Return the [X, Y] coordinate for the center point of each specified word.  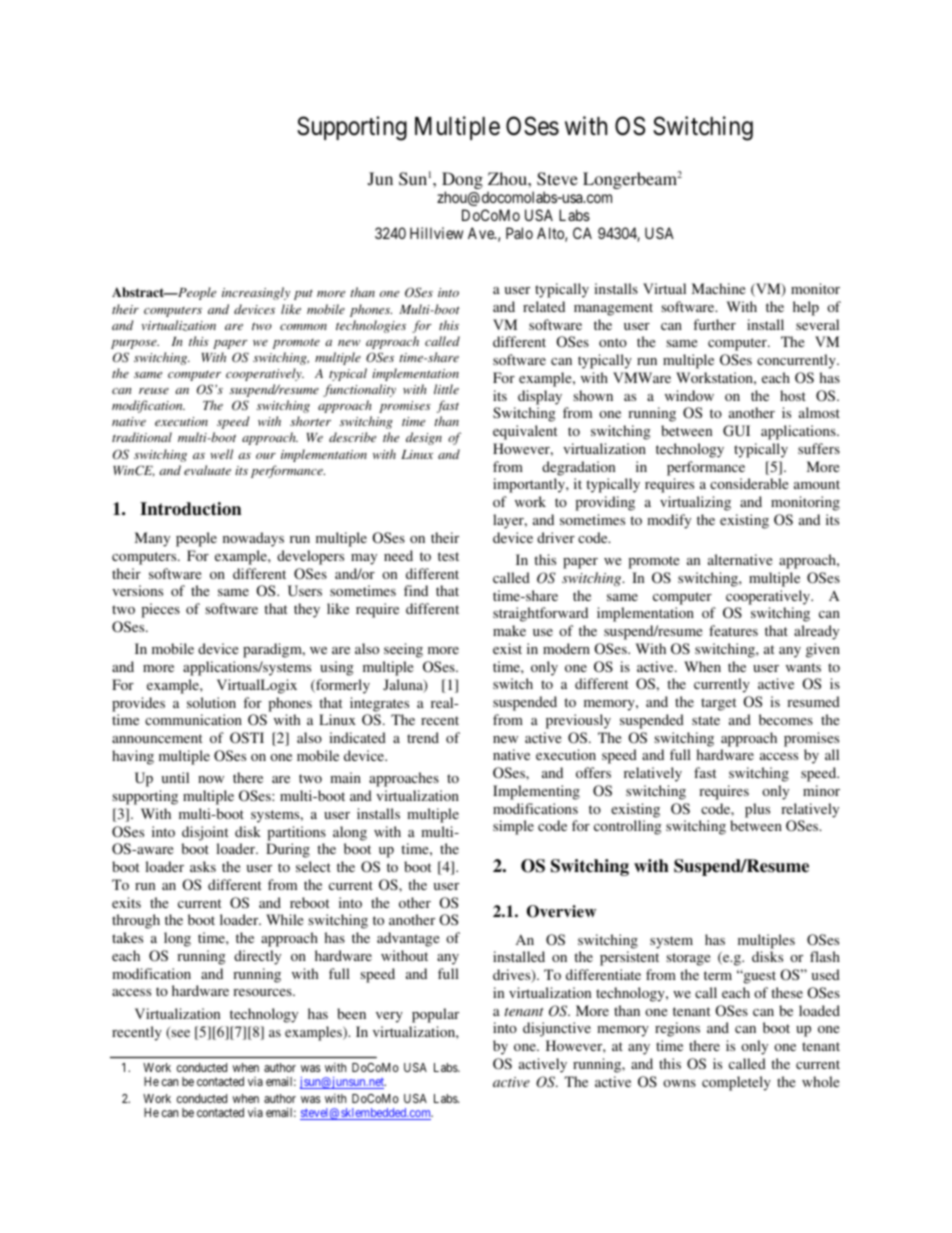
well [221, 454]
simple [513, 827]
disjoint [205, 833]
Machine [719, 288]
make [509, 630]
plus [757, 810]
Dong [462, 182]
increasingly [256, 293]
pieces [160, 610]
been [351, 1013]
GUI [736, 431]
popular [435, 1015]
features [733, 630]
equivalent [525, 432]
